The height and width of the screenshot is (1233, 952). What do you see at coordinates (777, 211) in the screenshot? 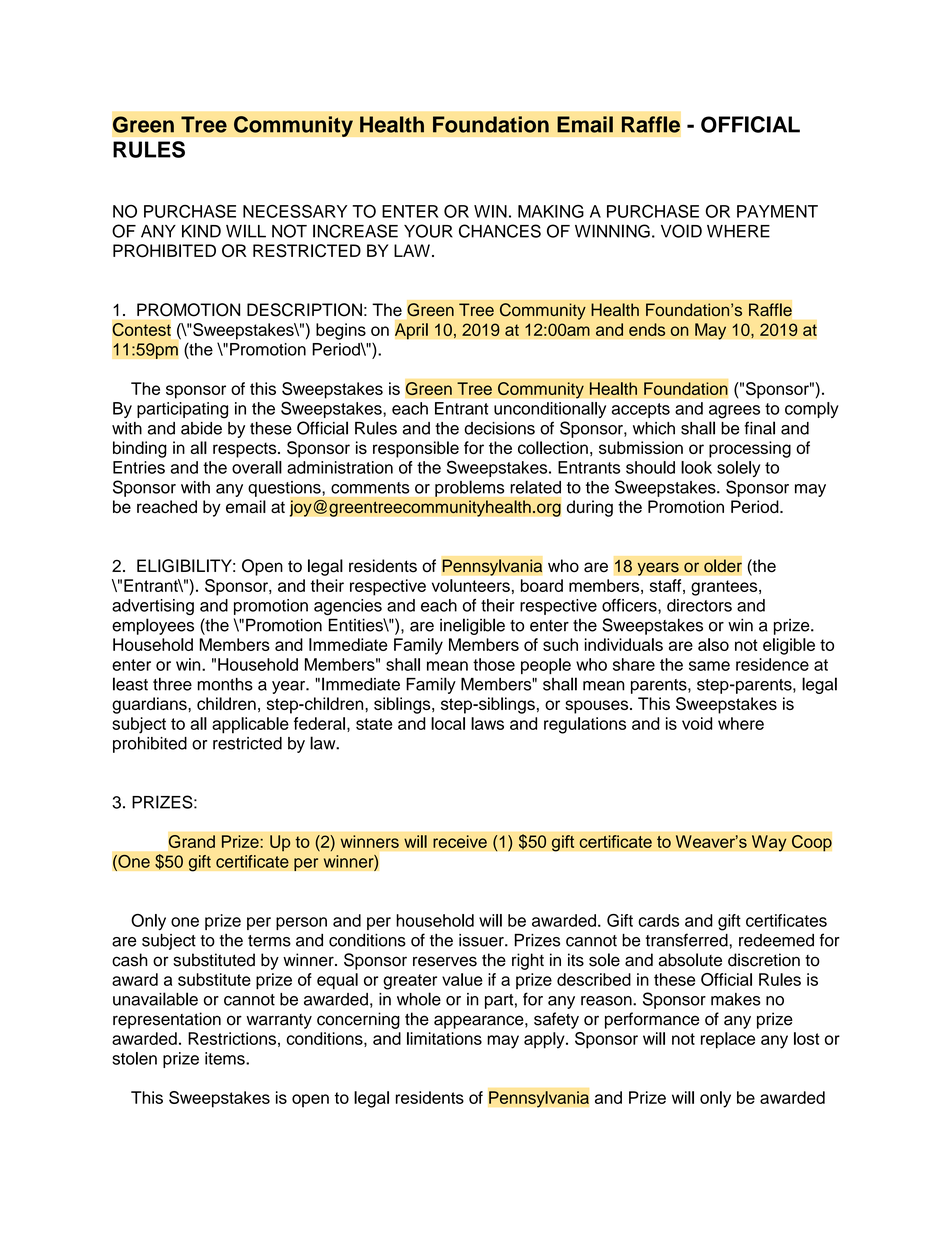
I see `PAYMENT` at bounding box center [777, 211].
